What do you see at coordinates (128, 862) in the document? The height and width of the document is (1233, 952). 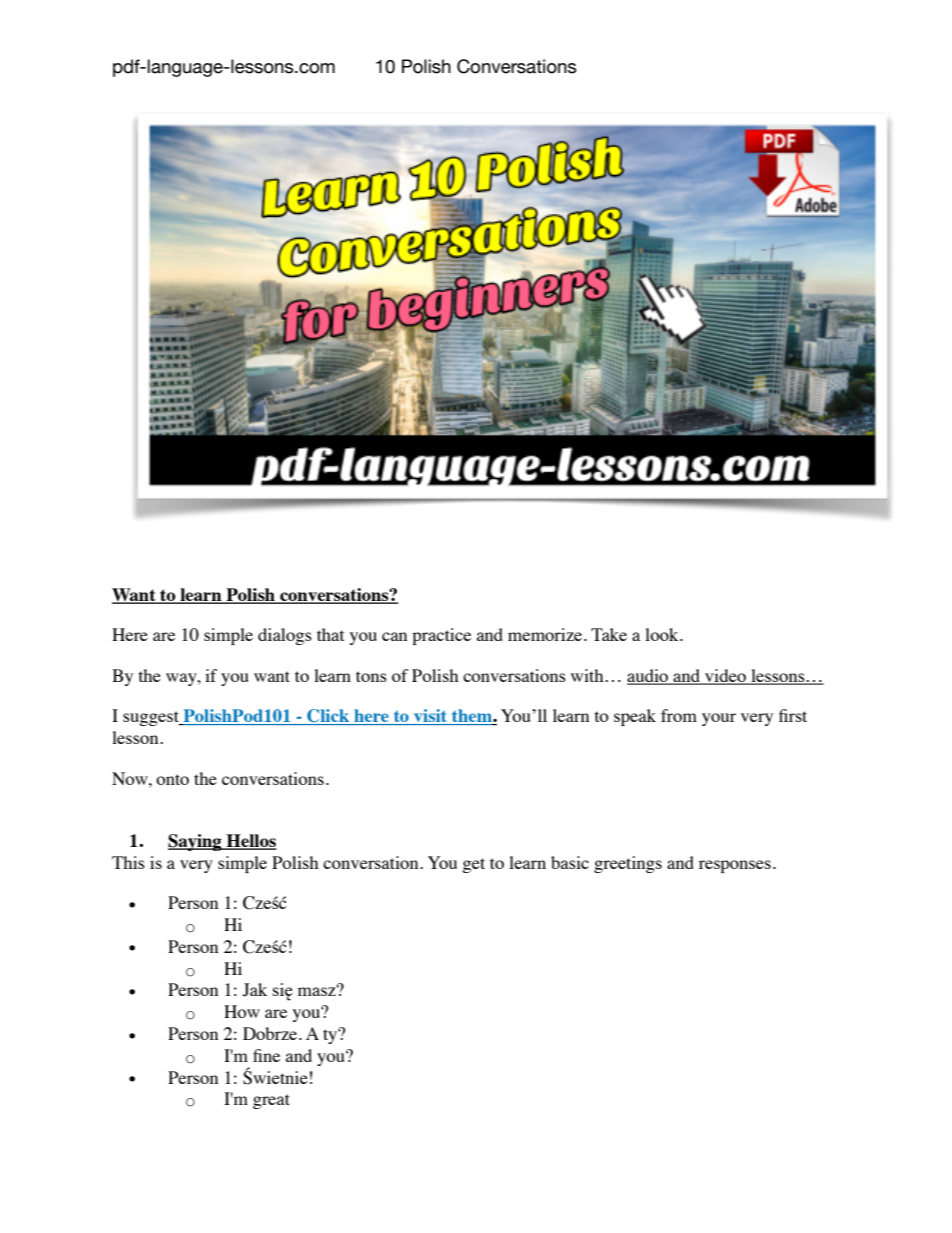 I see `This` at bounding box center [128, 862].
